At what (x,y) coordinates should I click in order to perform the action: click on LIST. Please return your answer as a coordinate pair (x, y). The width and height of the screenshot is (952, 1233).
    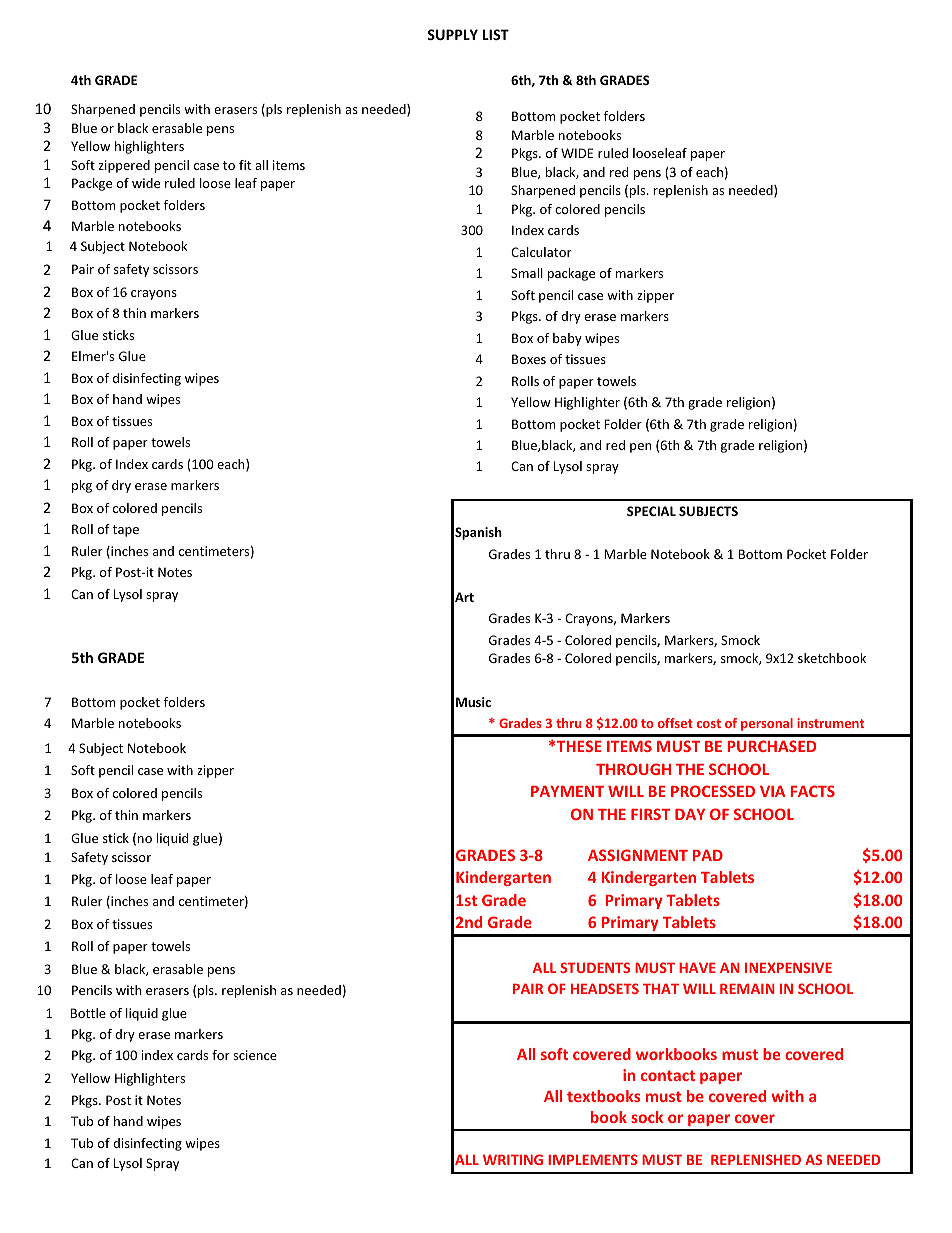
    Looking at the image, I should click on (496, 34).
